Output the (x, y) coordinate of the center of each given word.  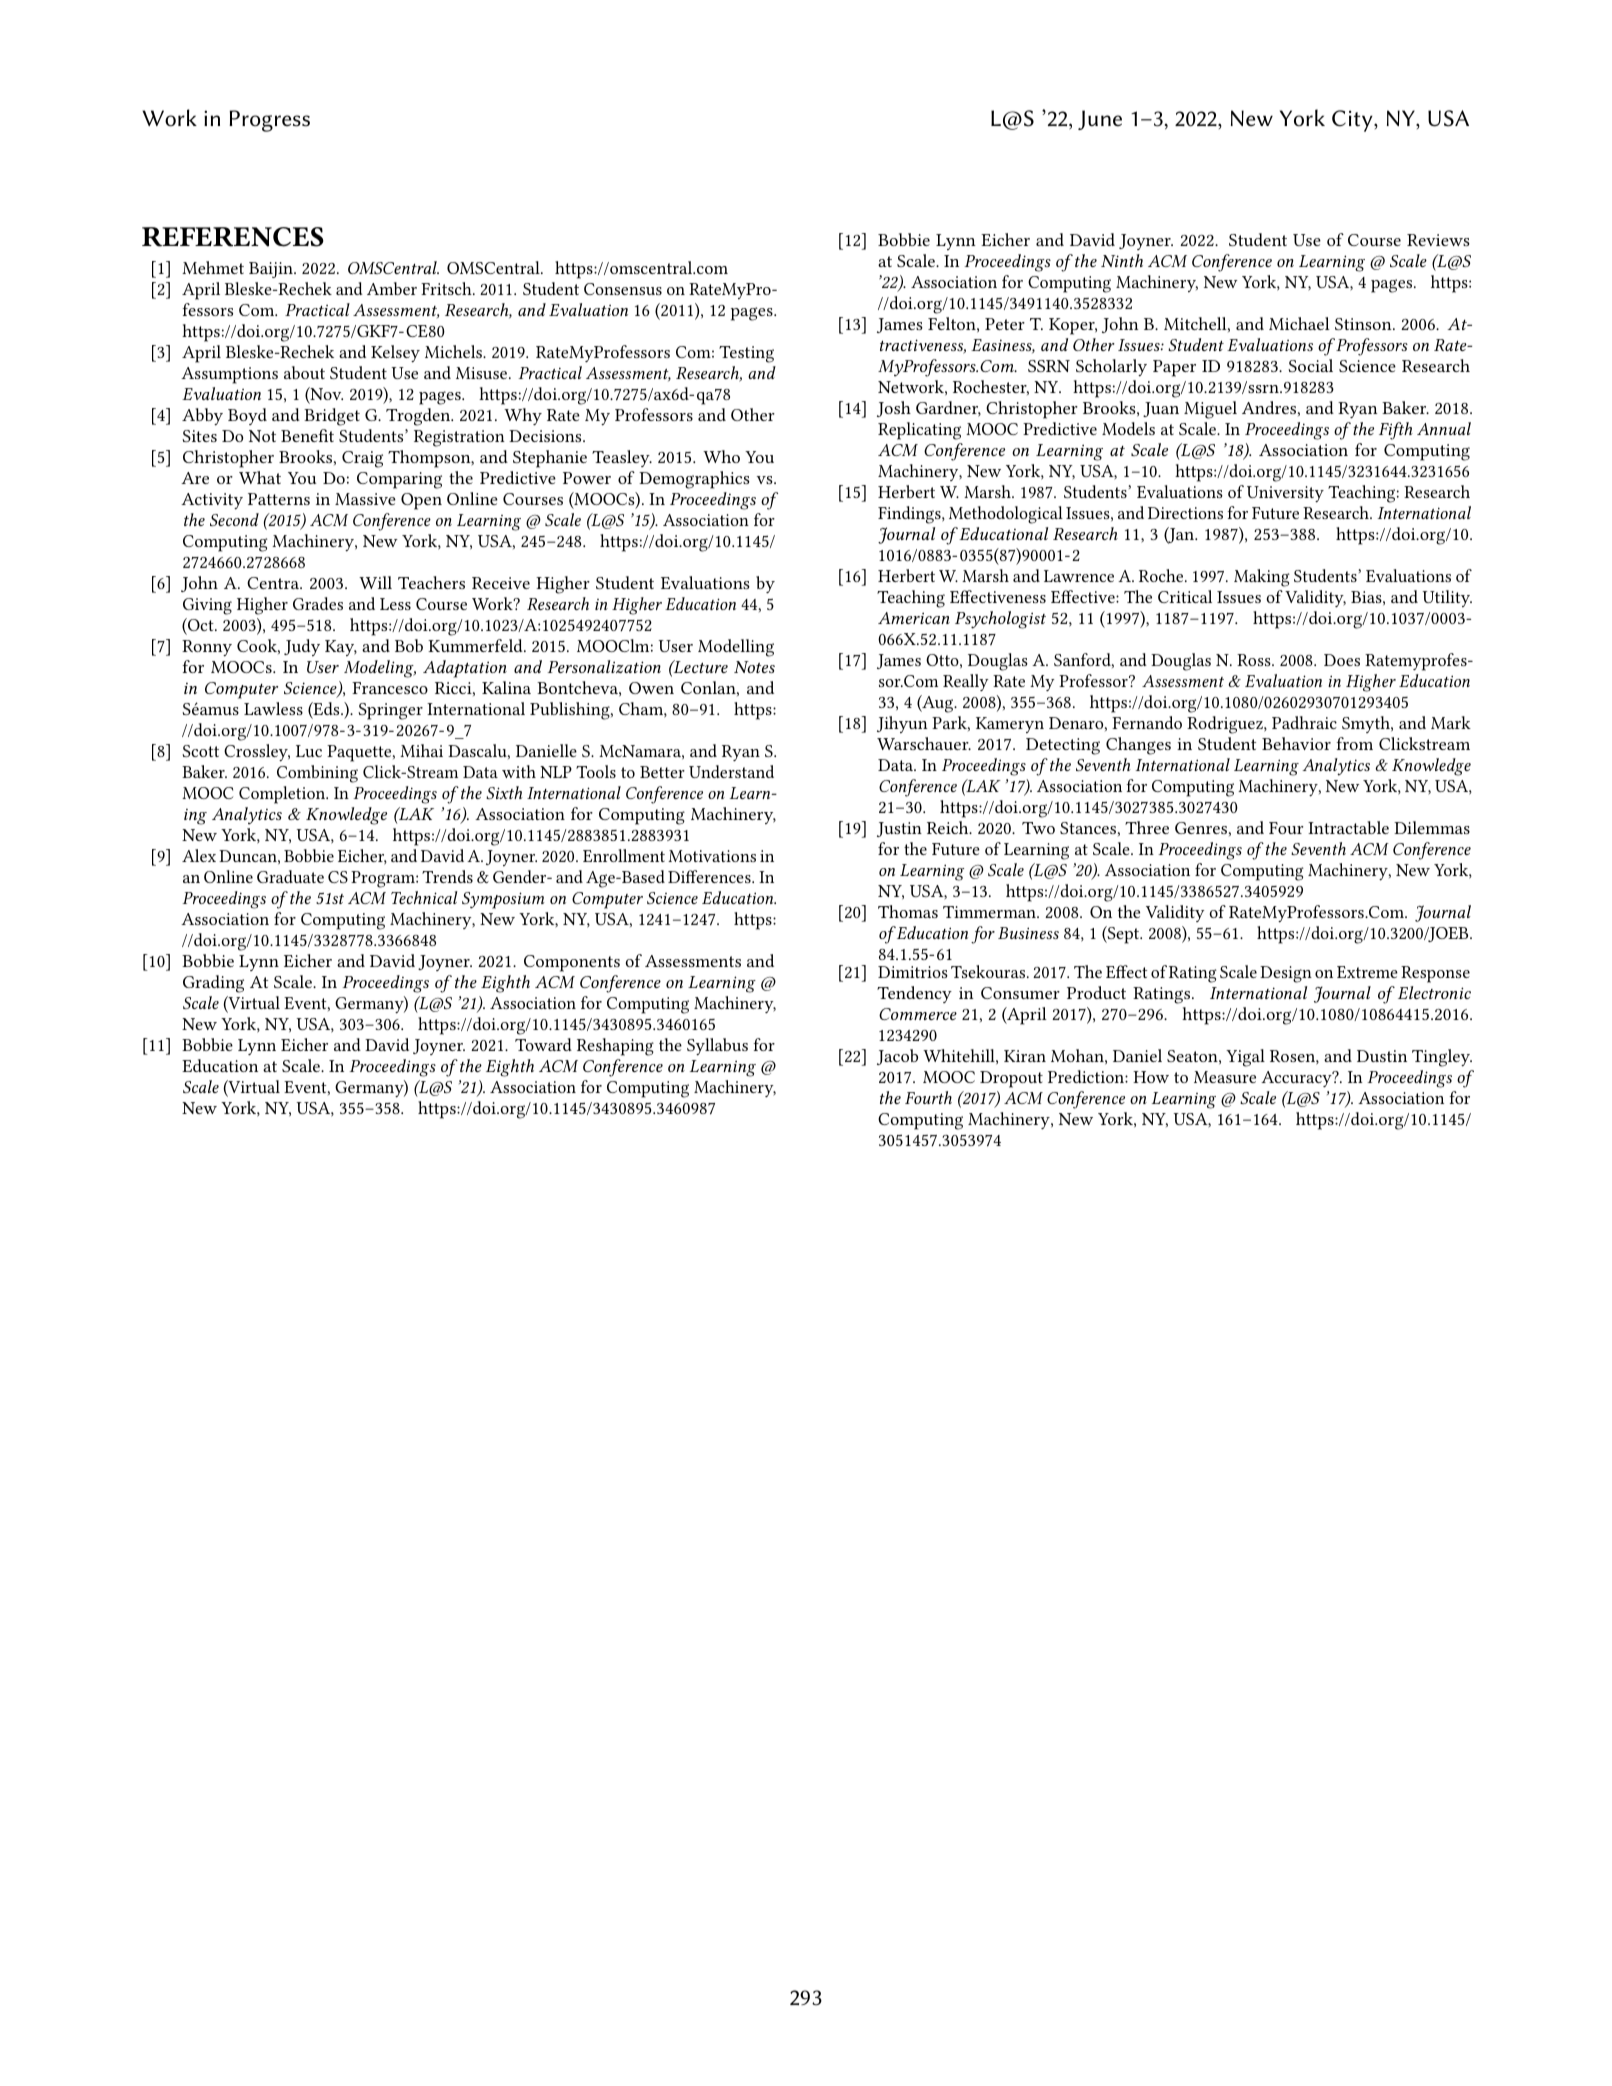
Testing (746, 354)
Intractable (1348, 827)
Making (1262, 578)
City (1353, 121)
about (304, 372)
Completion (283, 795)
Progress (269, 121)
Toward (543, 1044)
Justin (899, 829)
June (1100, 120)
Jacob (897, 1057)
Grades (318, 603)
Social (1310, 365)
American (914, 618)
